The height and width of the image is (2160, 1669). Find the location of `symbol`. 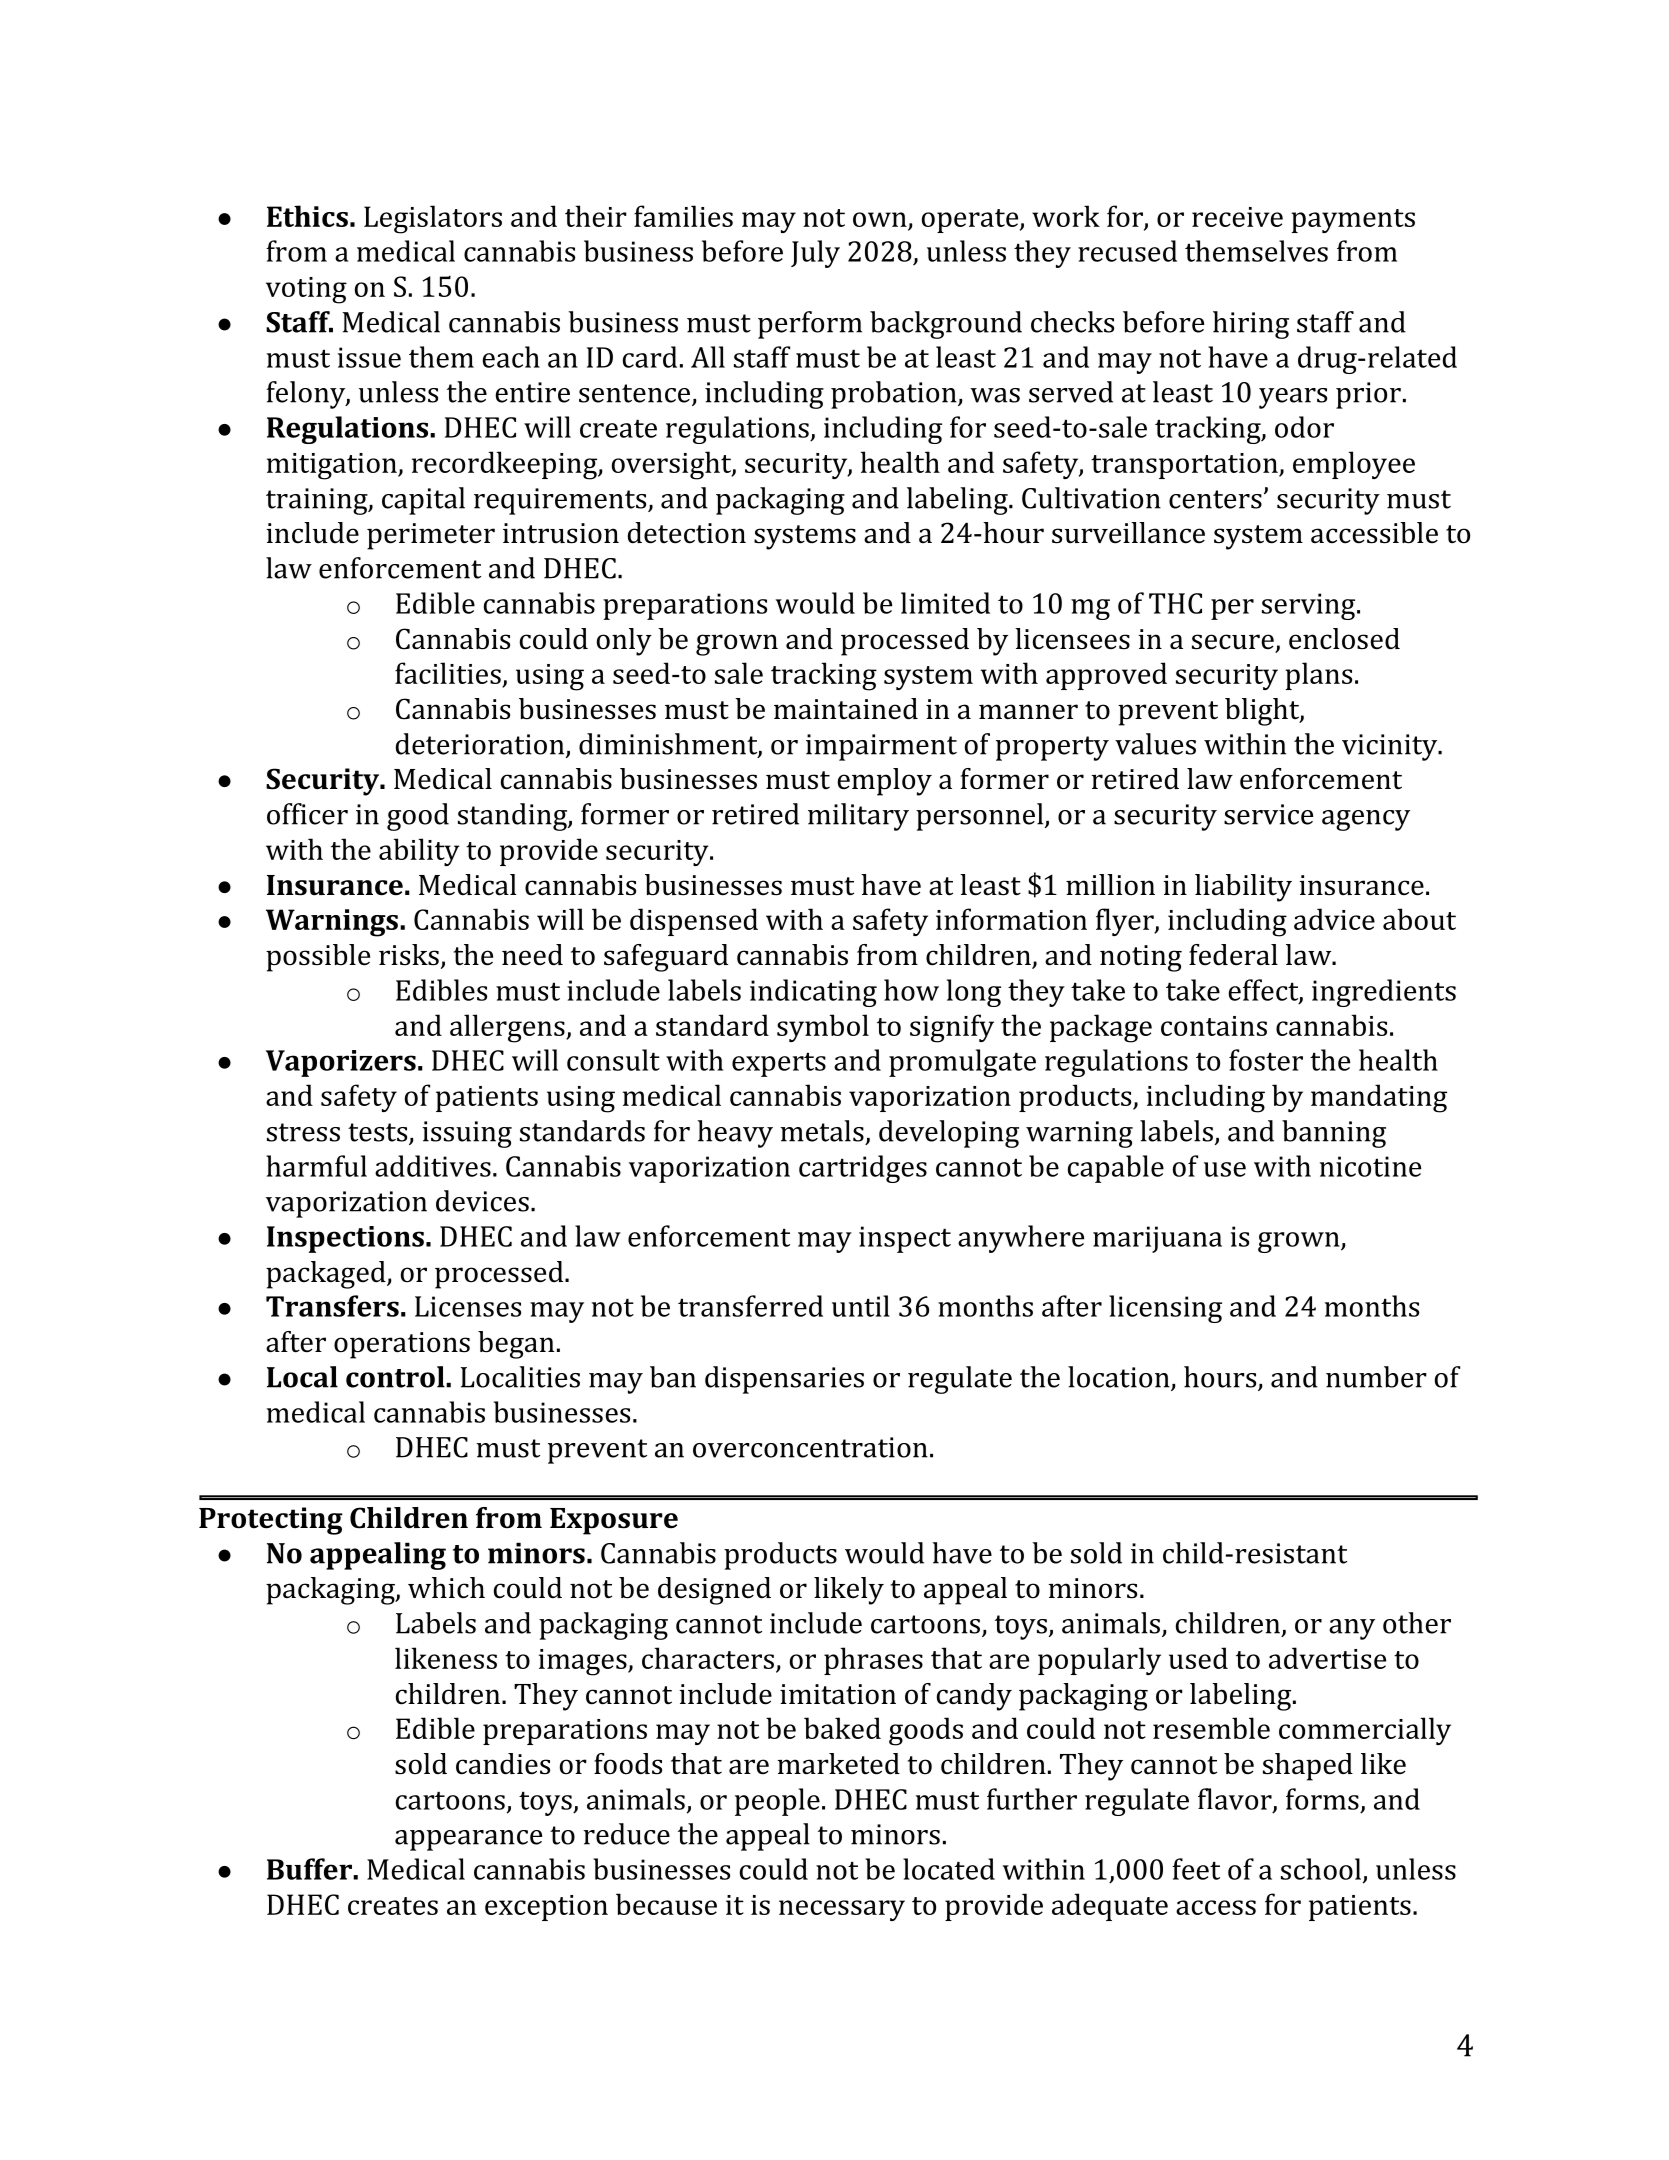

symbol is located at coordinates (823, 1028).
